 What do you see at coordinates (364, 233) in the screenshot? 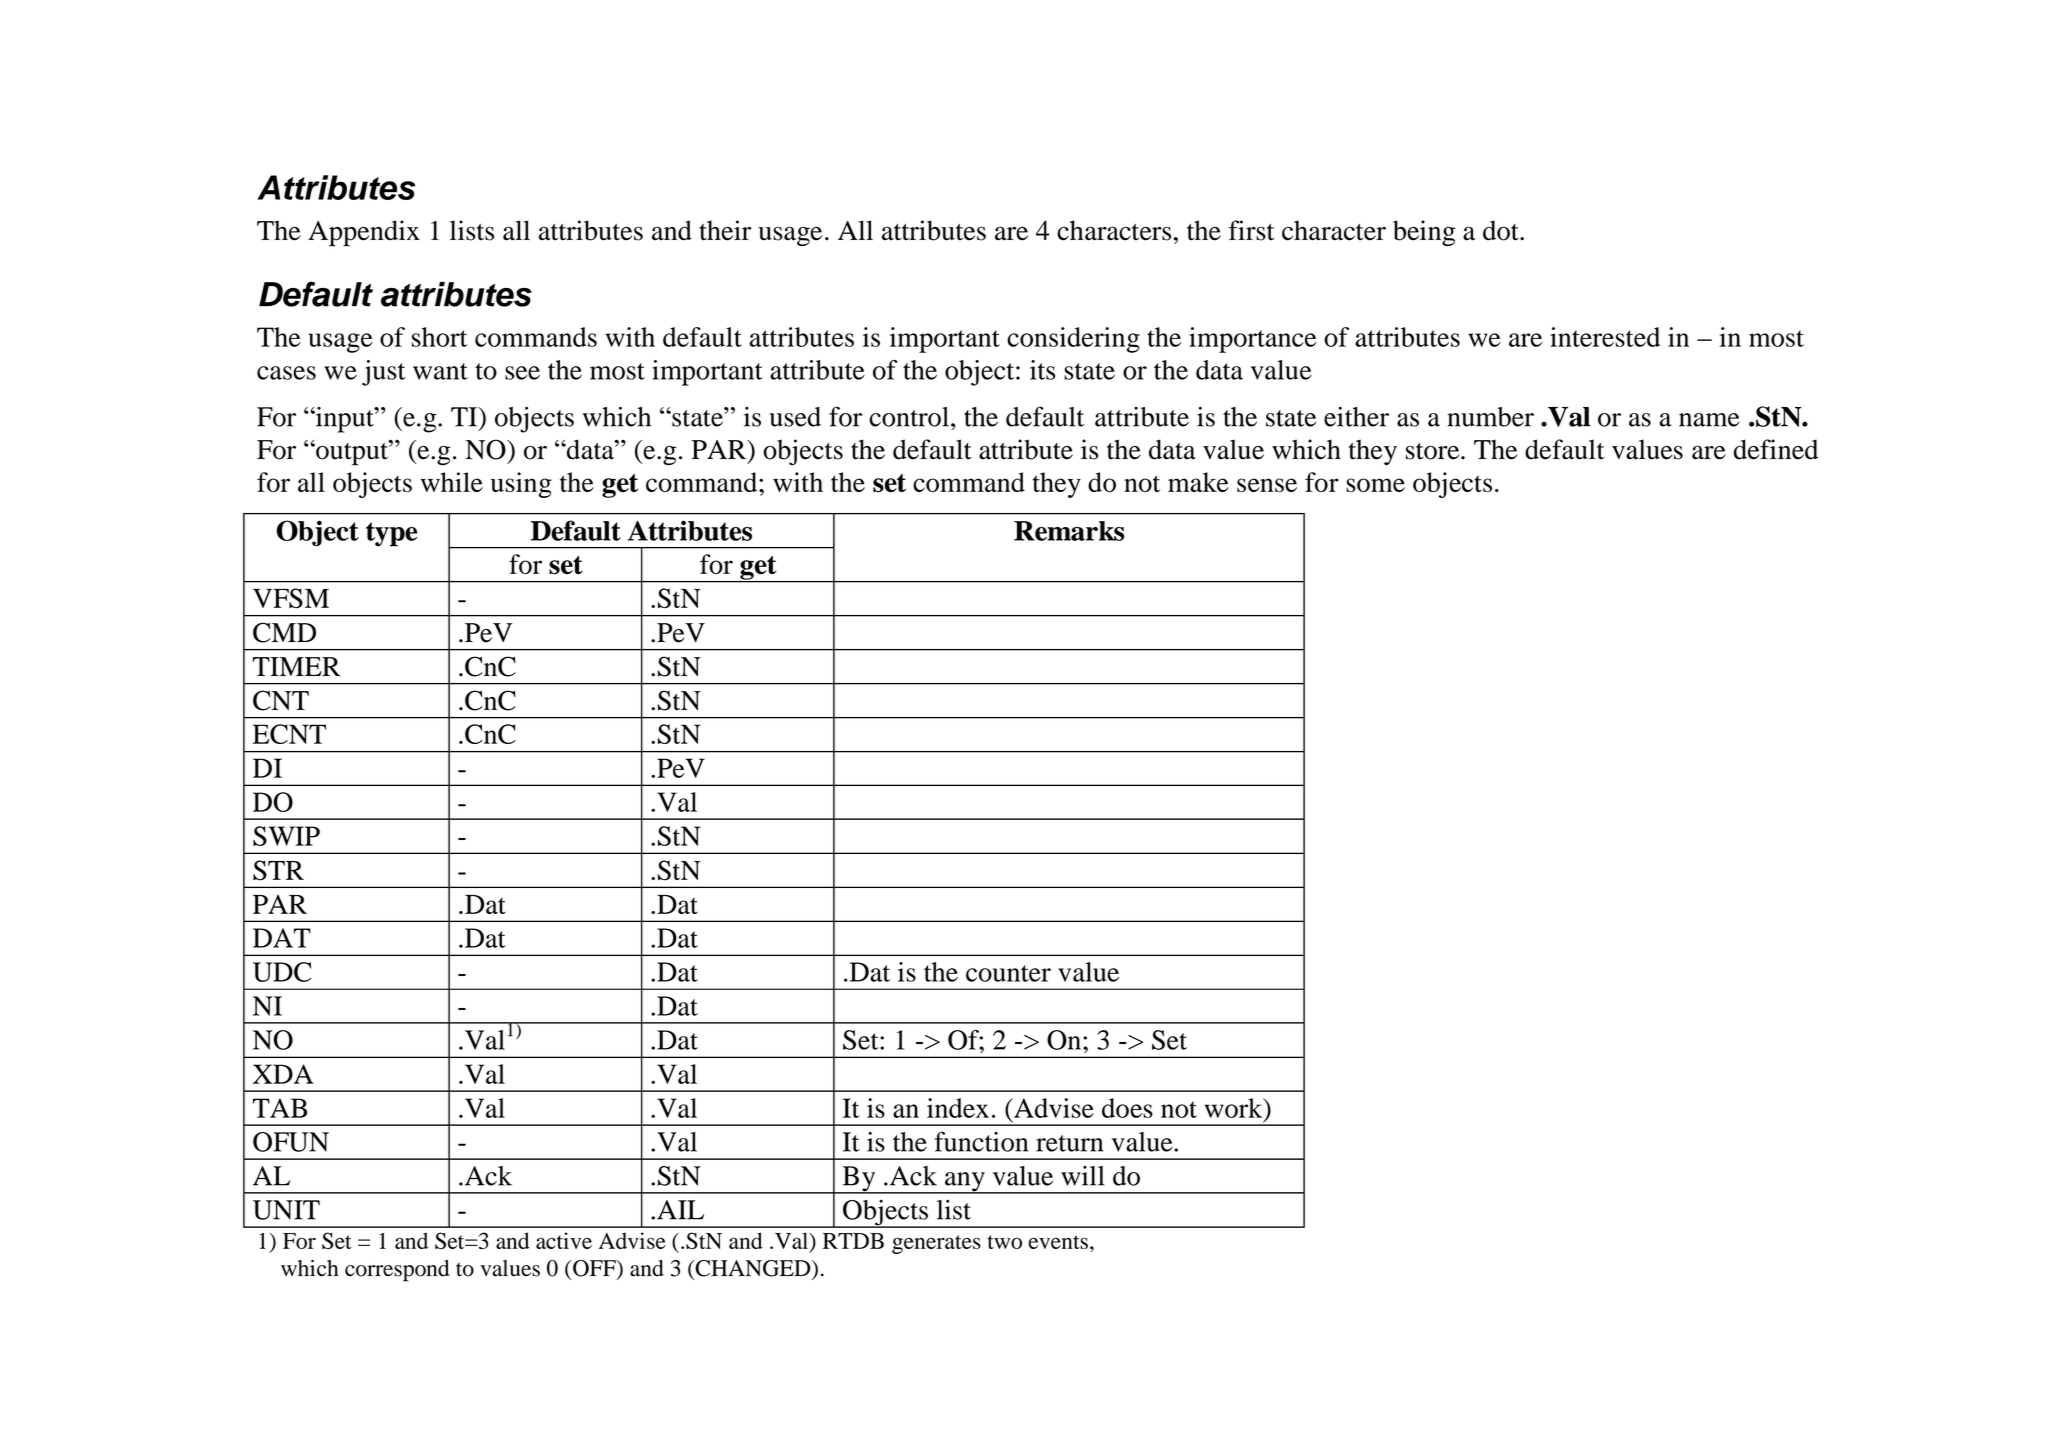
I see `Appendix` at bounding box center [364, 233].
